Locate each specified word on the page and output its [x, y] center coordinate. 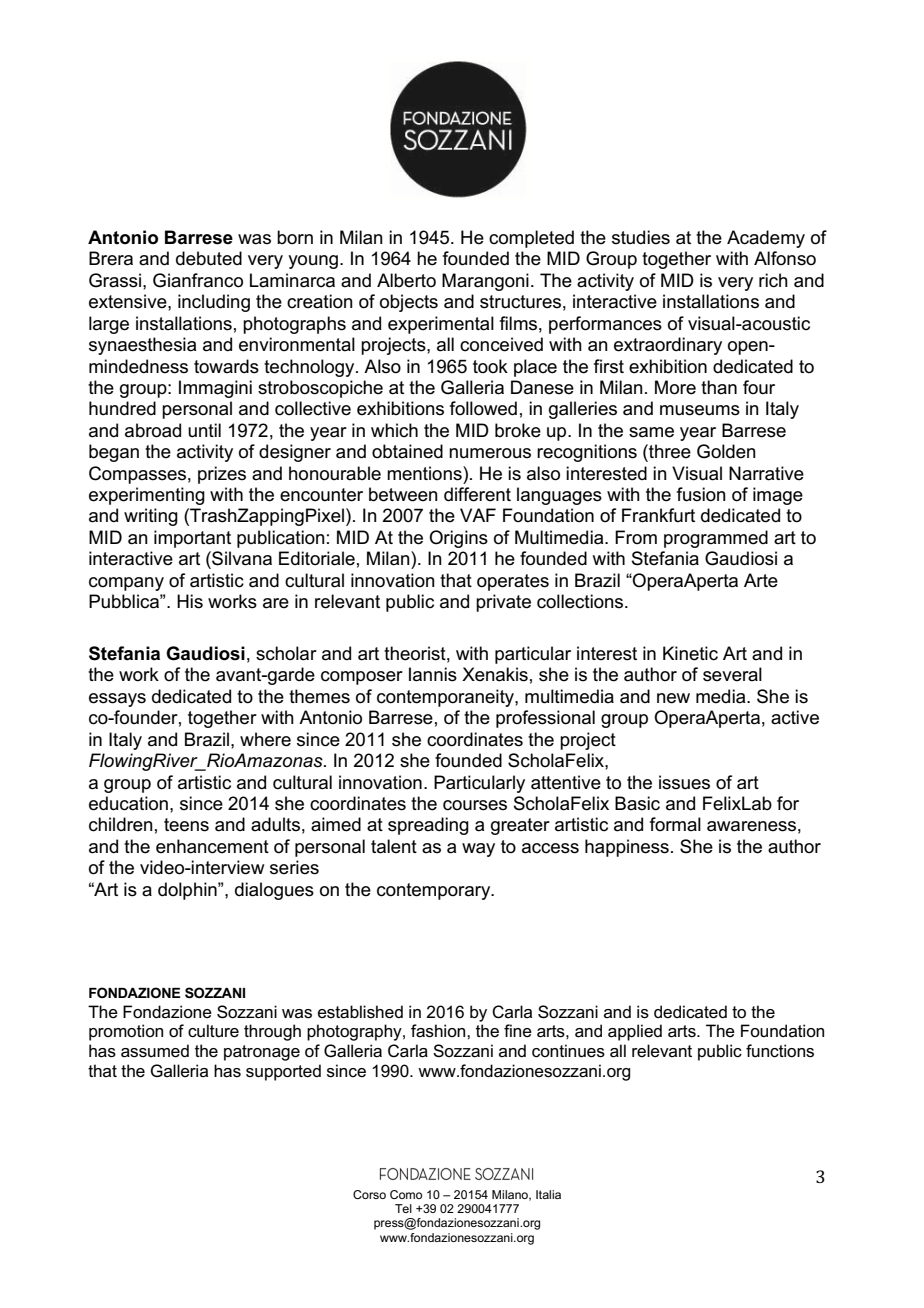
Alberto [406, 280]
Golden [726, 451]
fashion [439, 1031]
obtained [407, 451]
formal [675, 824]
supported [283, 1072]
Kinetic [690, 653]
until [204, 430]
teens [186, 825]
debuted [209, 258]
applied [635, 1032]
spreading [428, 826]
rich [773, 280]
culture [213, 1031]
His [190, 601]
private [503, 603]
